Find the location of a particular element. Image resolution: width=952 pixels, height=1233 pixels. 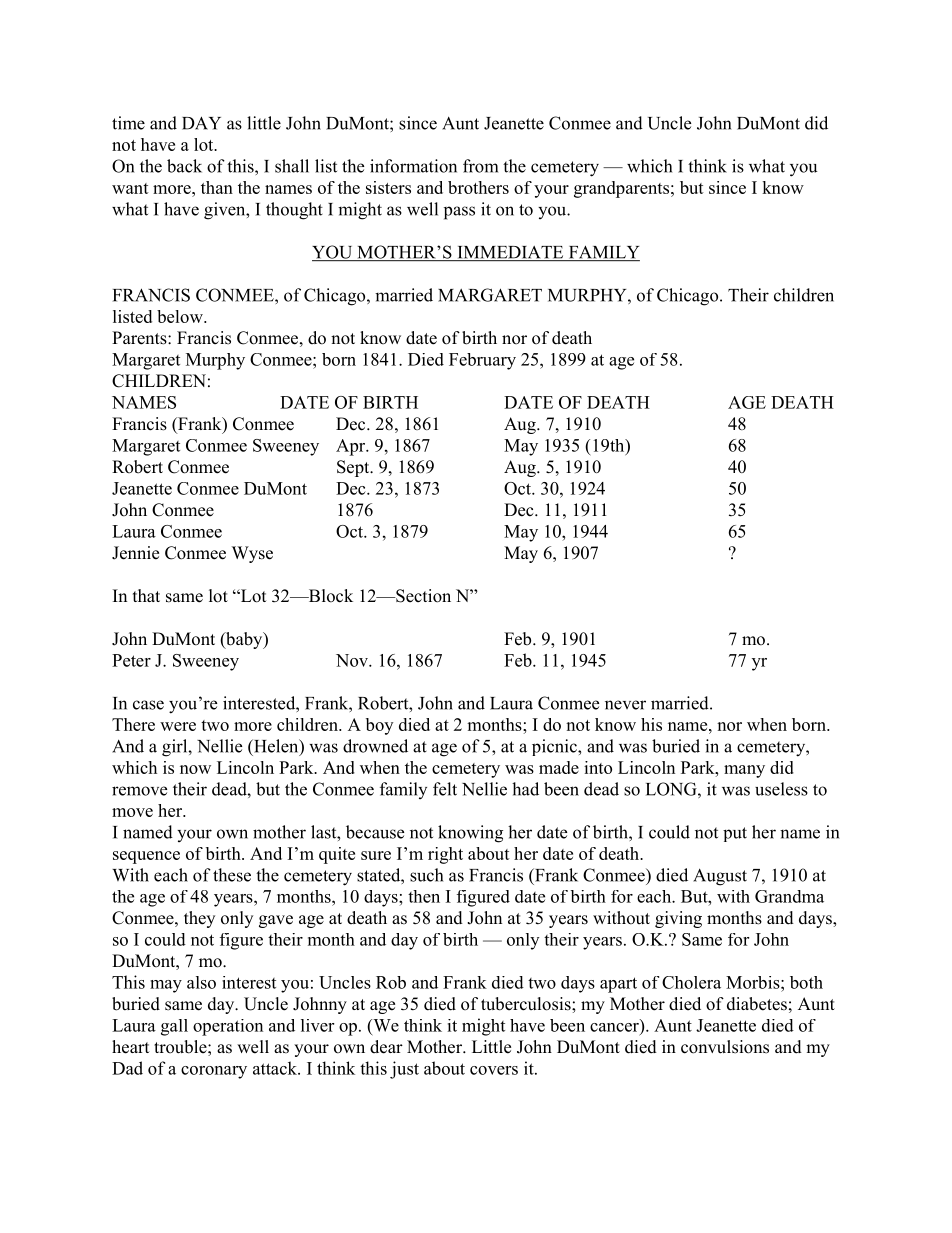

brothers is located at coordinates (478, 187).
